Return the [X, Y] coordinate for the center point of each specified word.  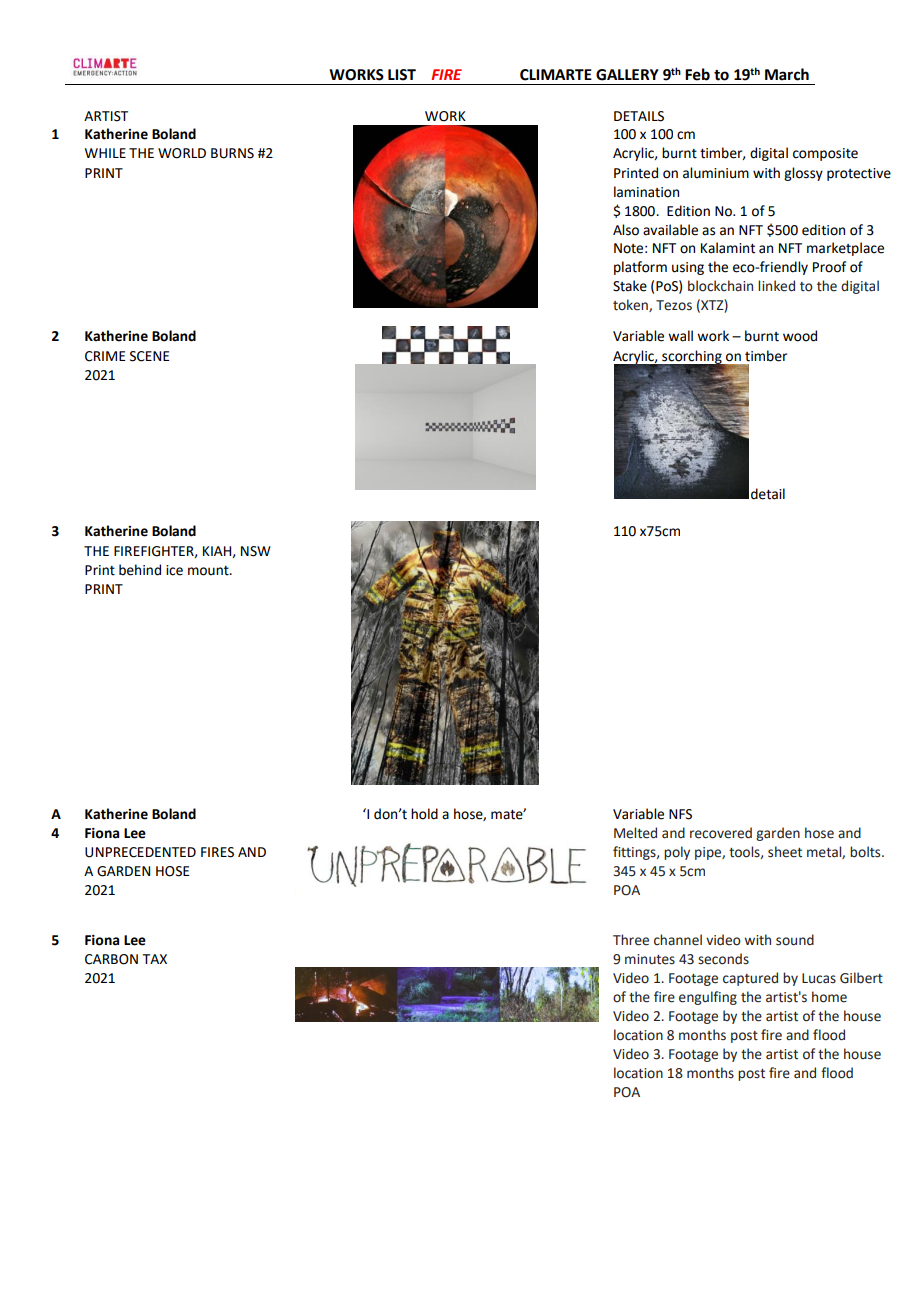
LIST [402, 75]
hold [424, 814]
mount [209, 571]
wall [680, 336]
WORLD [182, 153]
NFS [680, 814]
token [631, 305]
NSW [256, 551]
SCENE [149, 356]
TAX [154, 959]
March [787, 74]
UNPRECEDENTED [140, 852]
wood [800, 336]
